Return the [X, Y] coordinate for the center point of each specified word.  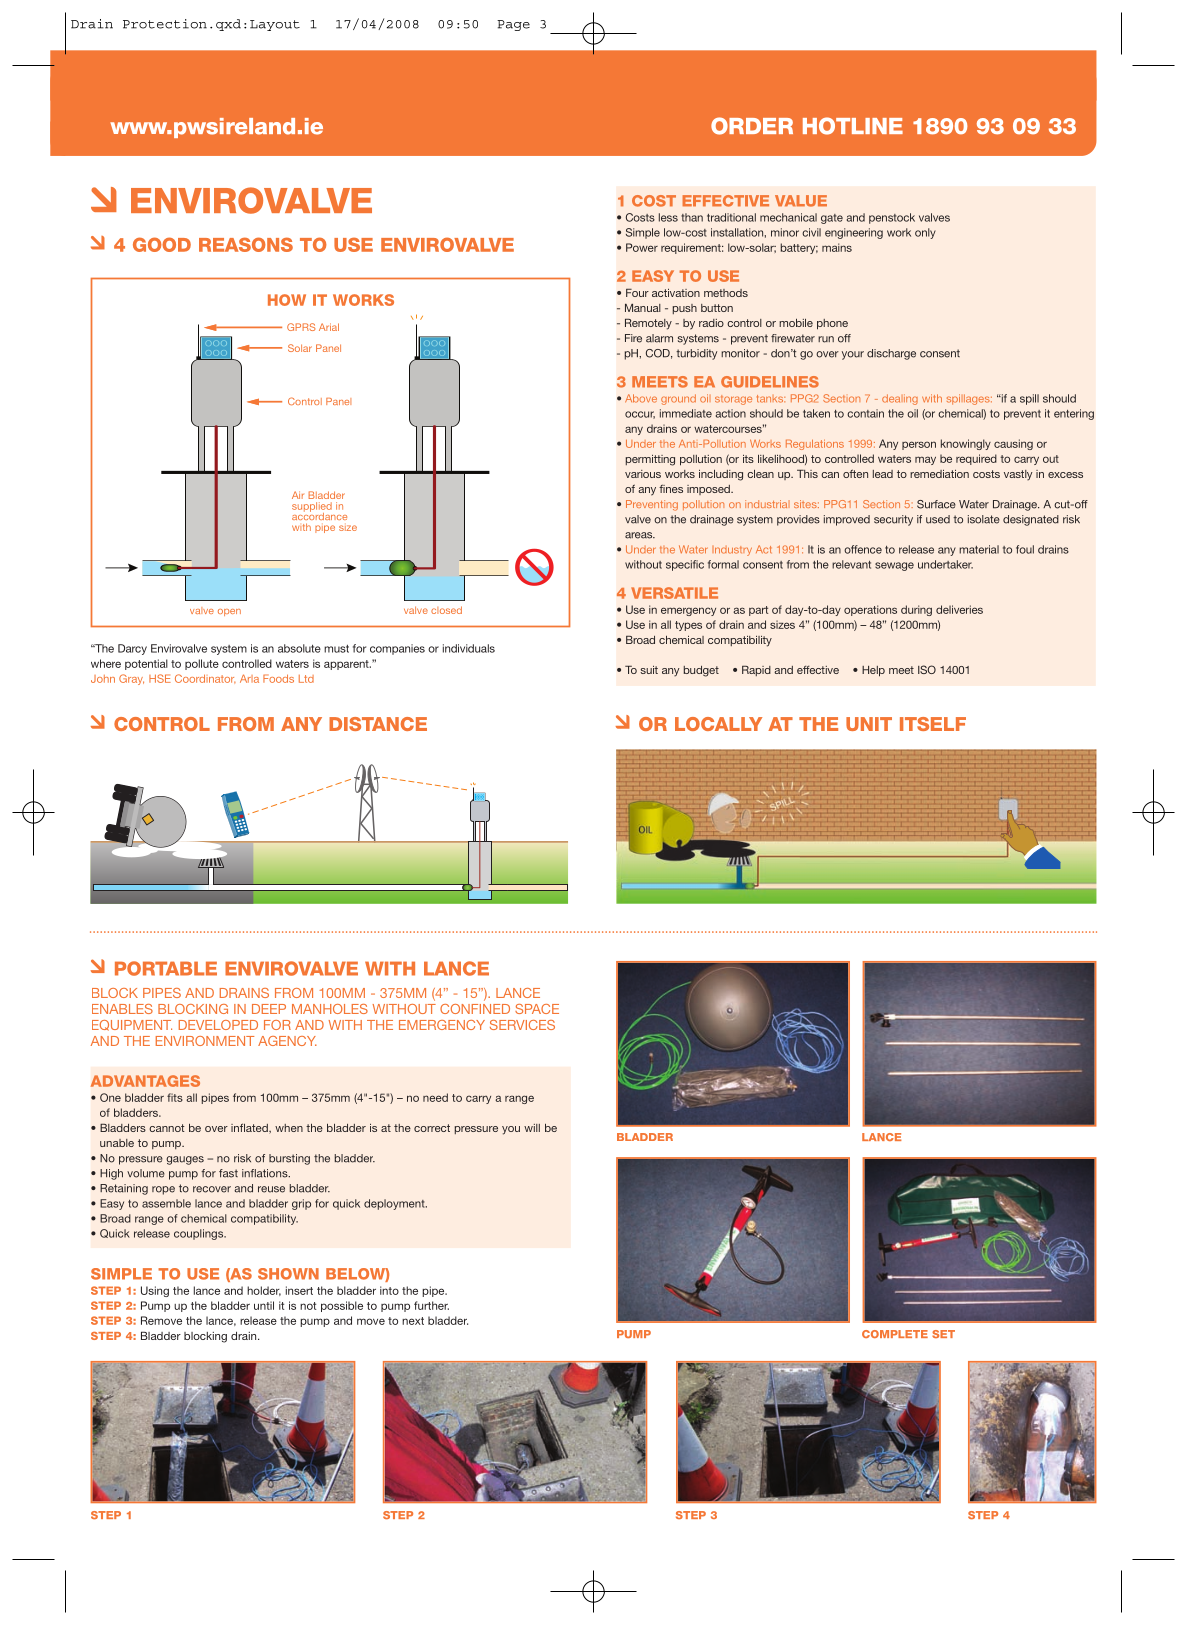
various [643, 474]
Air [298, 495]
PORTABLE [166, 968]
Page [513, 25]
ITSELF [933, 724]
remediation [939, 474]
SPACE [537, 1009]
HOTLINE [853, 126]
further [431, 1305]
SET [943, 1334]
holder [264, 1291]
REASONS [246, 244]
